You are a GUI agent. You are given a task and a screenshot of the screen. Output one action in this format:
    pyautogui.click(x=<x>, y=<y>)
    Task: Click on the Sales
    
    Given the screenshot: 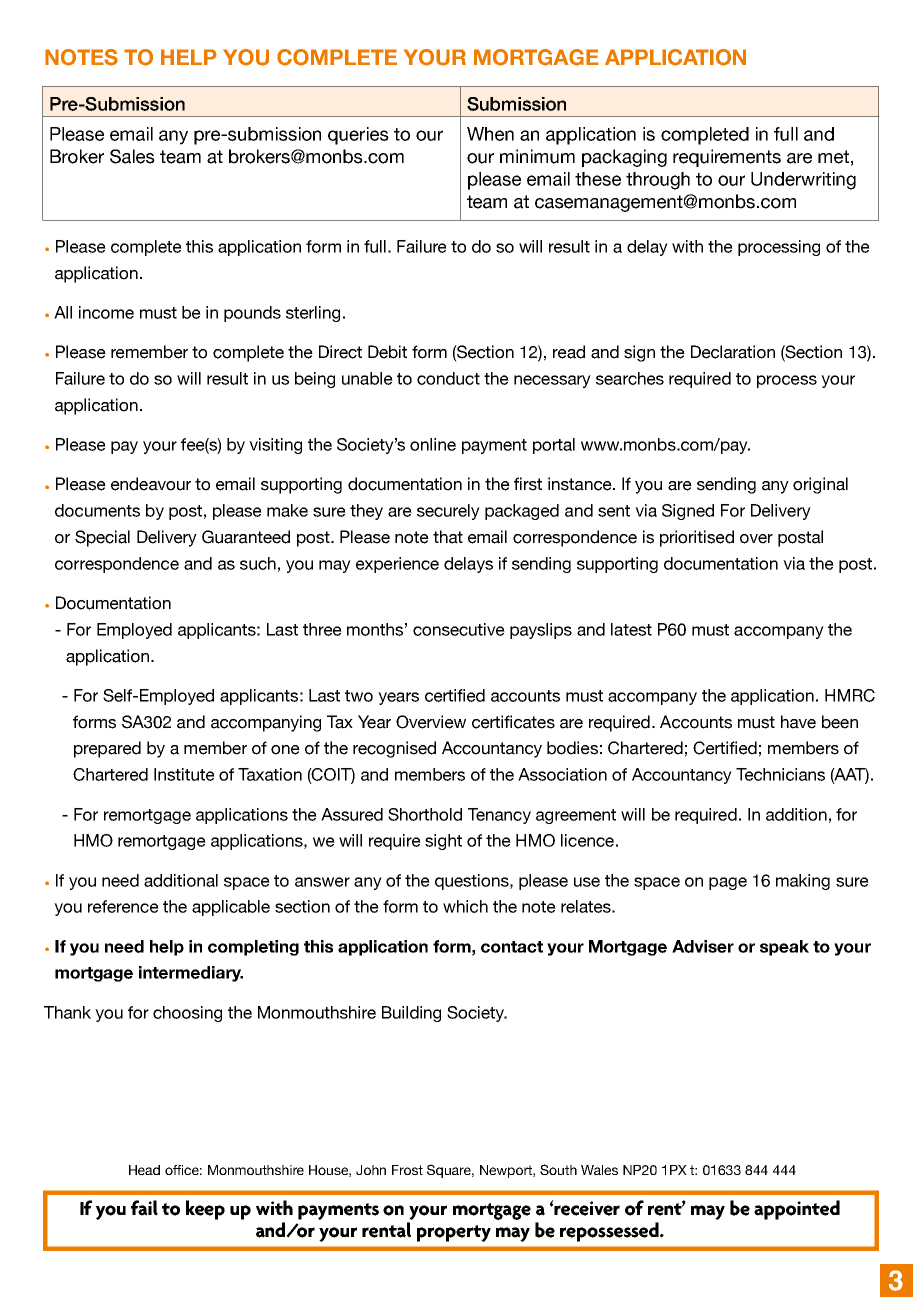 What is the action you would take?
    pyautogui.click(x=132, y=156)
